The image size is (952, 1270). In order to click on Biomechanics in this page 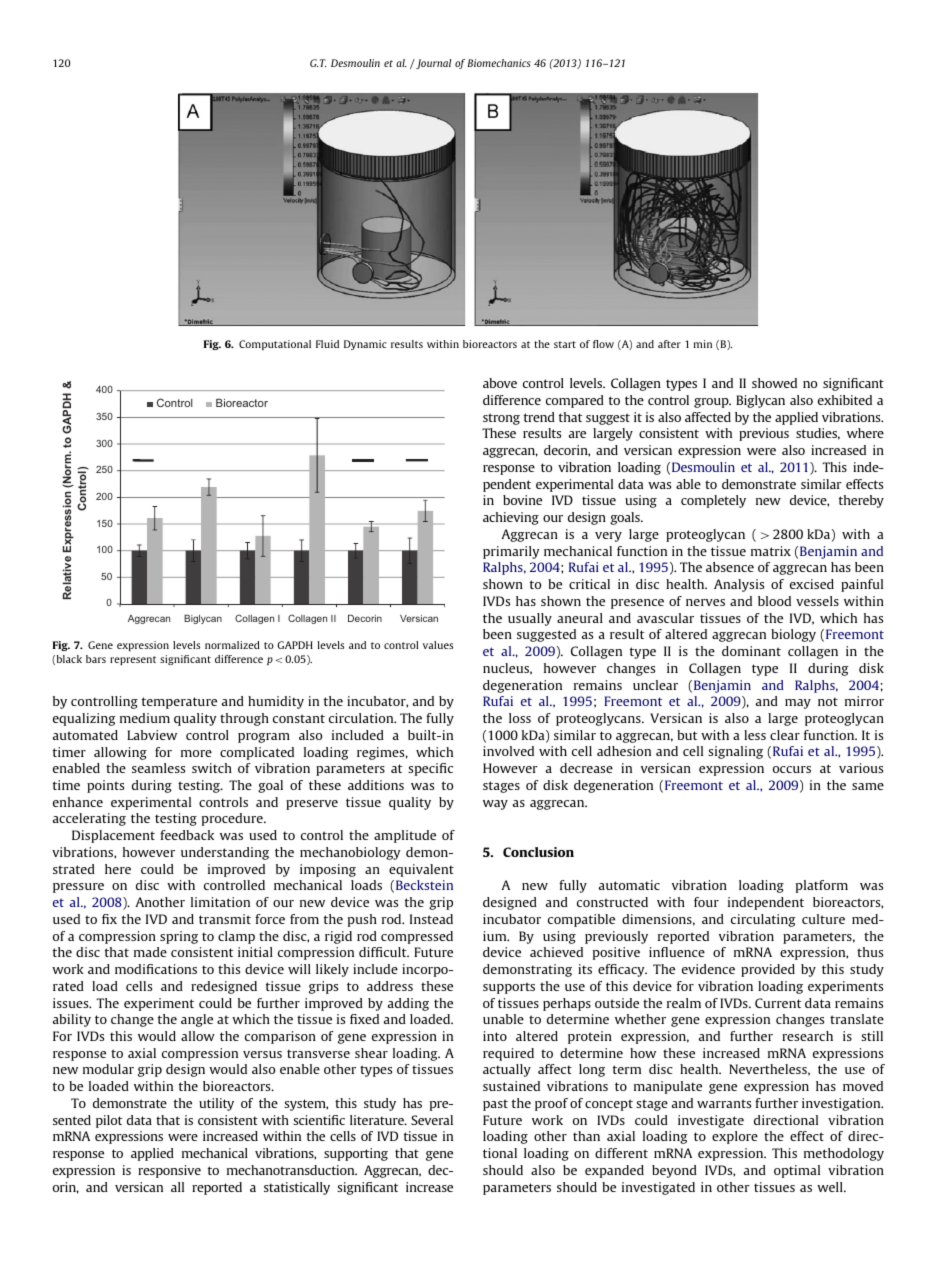, I will do `click(499, 63)`.
